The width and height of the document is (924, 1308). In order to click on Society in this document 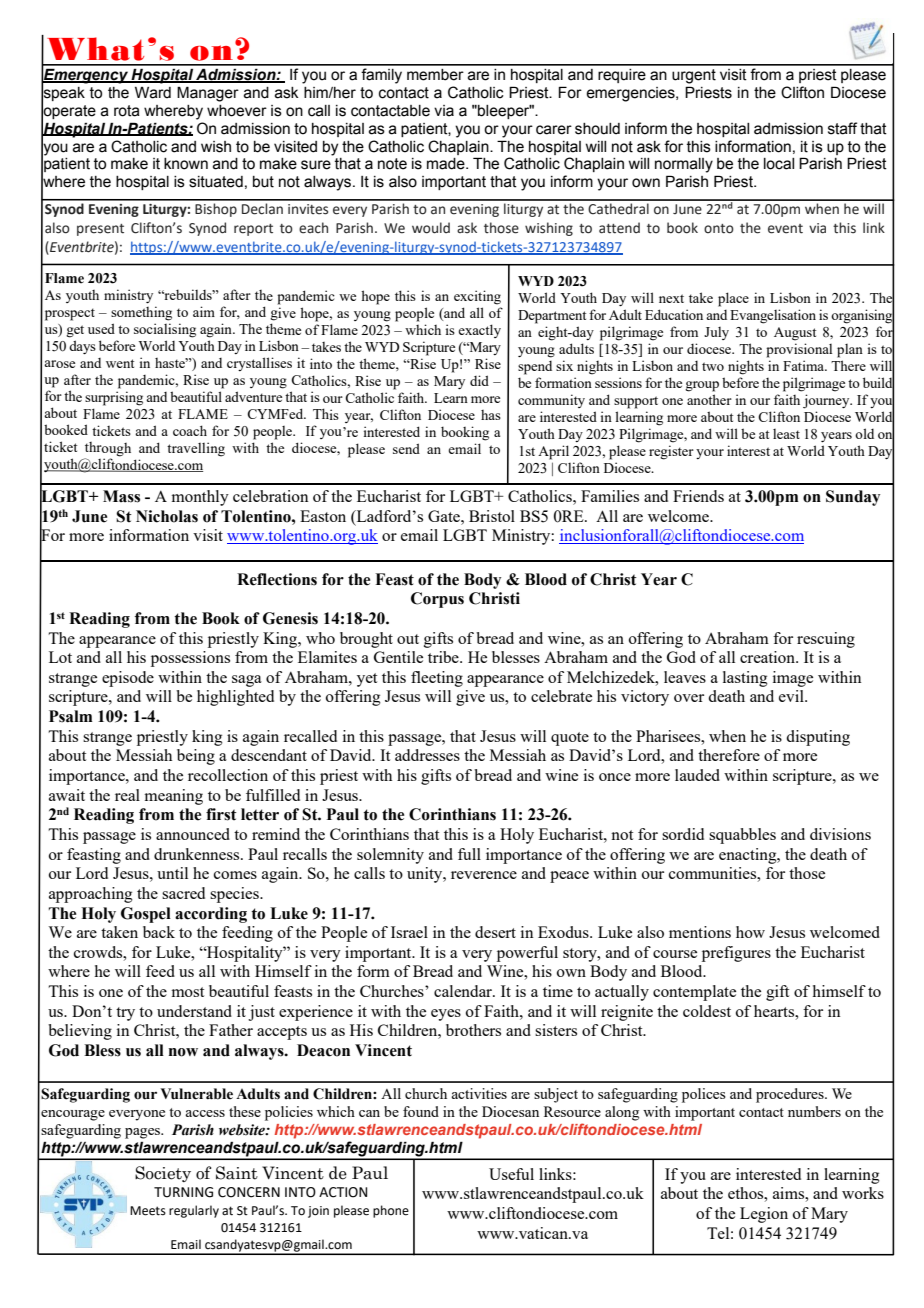, I will do `click(163, 1174)`.
